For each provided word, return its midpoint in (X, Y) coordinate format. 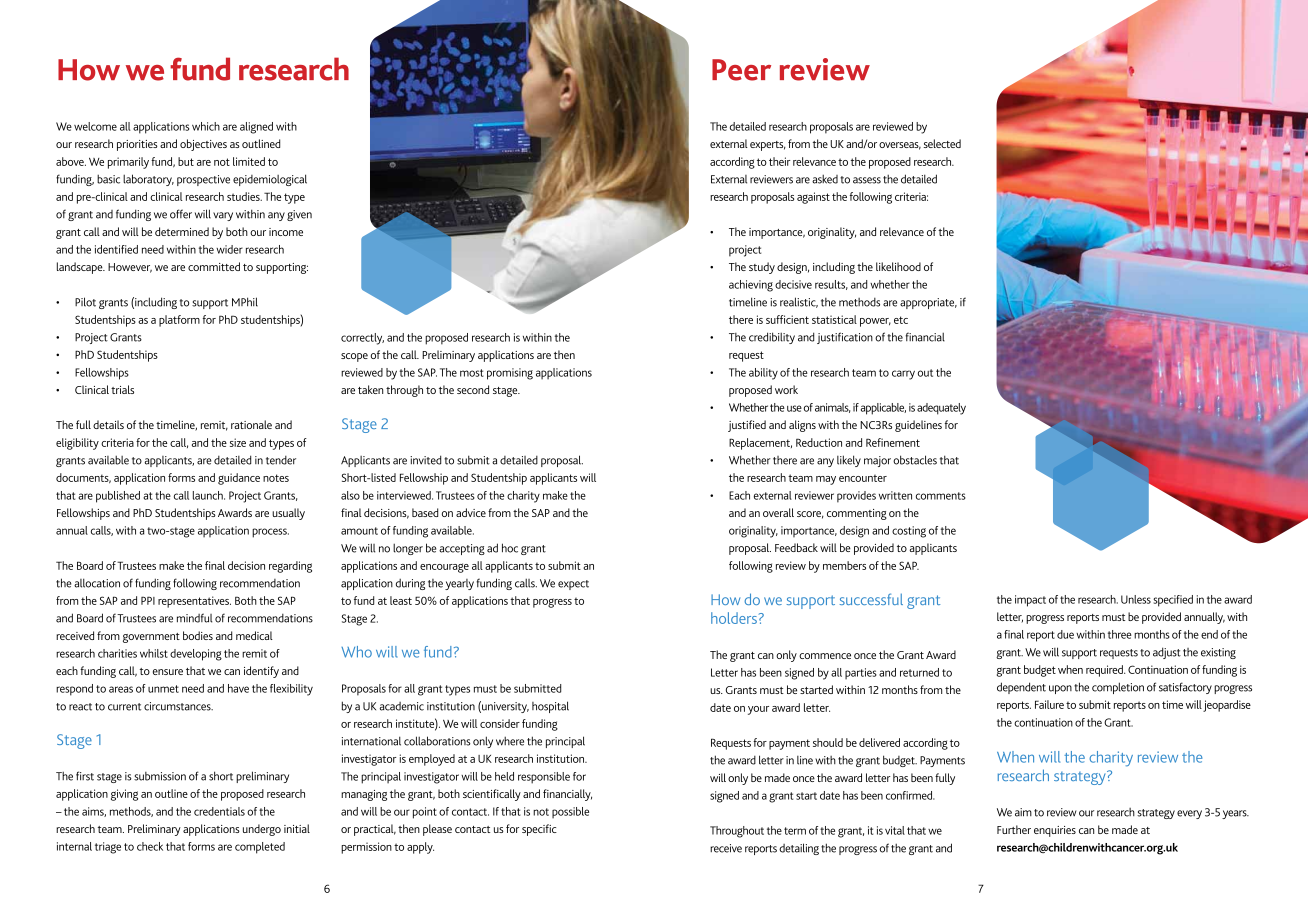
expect (573, 585)
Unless (1136, 599)
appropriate (928, 303)
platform (179, 321)
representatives (194, 602)
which (206, 126)
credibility (772, 338)
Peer (741, 70)
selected (942, 143)
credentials (219, 811)
